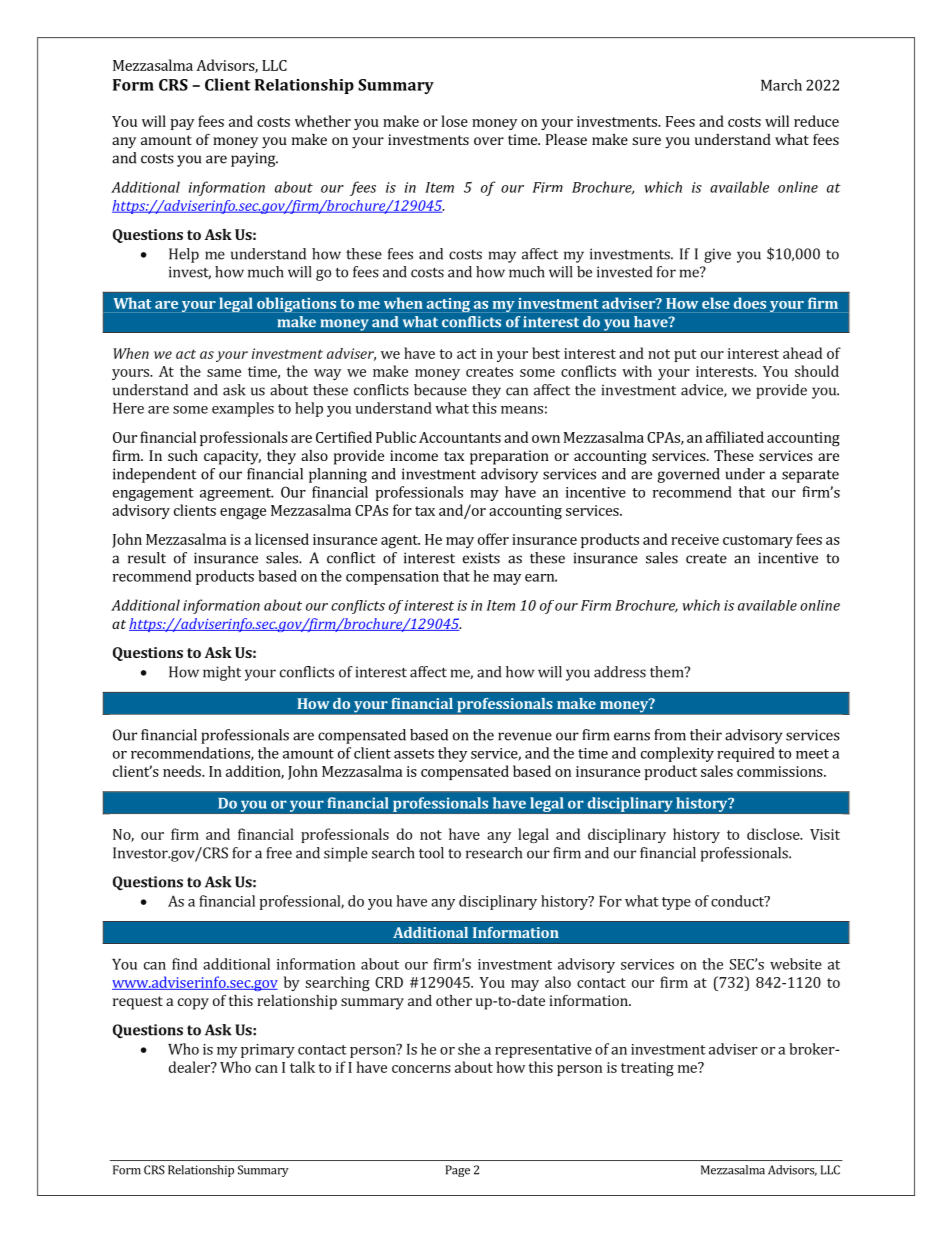 The height and width of the image is (1233, 952). What do you see at coordinates (458, 1171) in the image?
I see `Page` at bounding box center [458, 1171].
